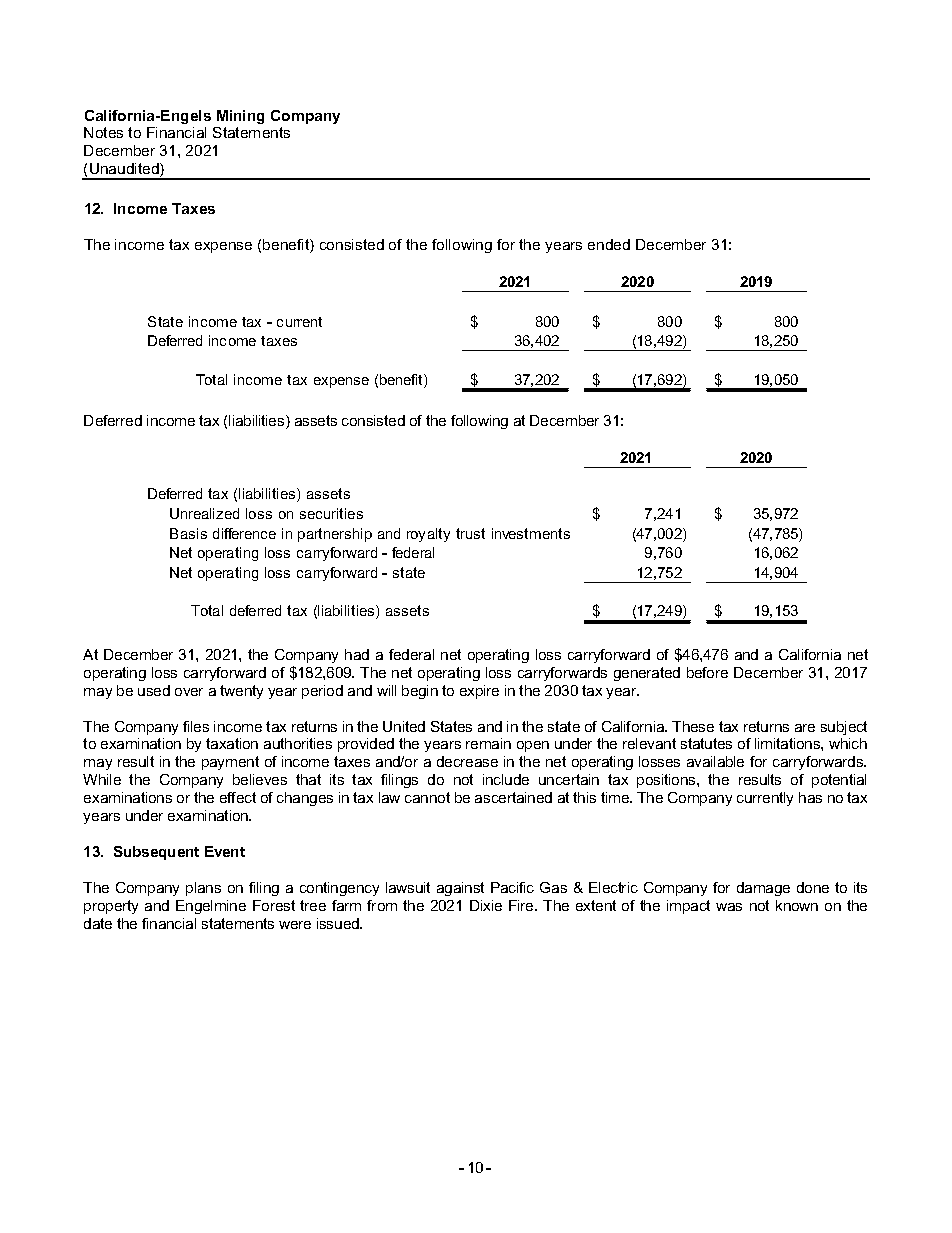 Image resolution: width=952 pixels, height=1233 pixels. Describe the element at coordinates (531, 533) in the screenshot. I see `investments` at that location.
